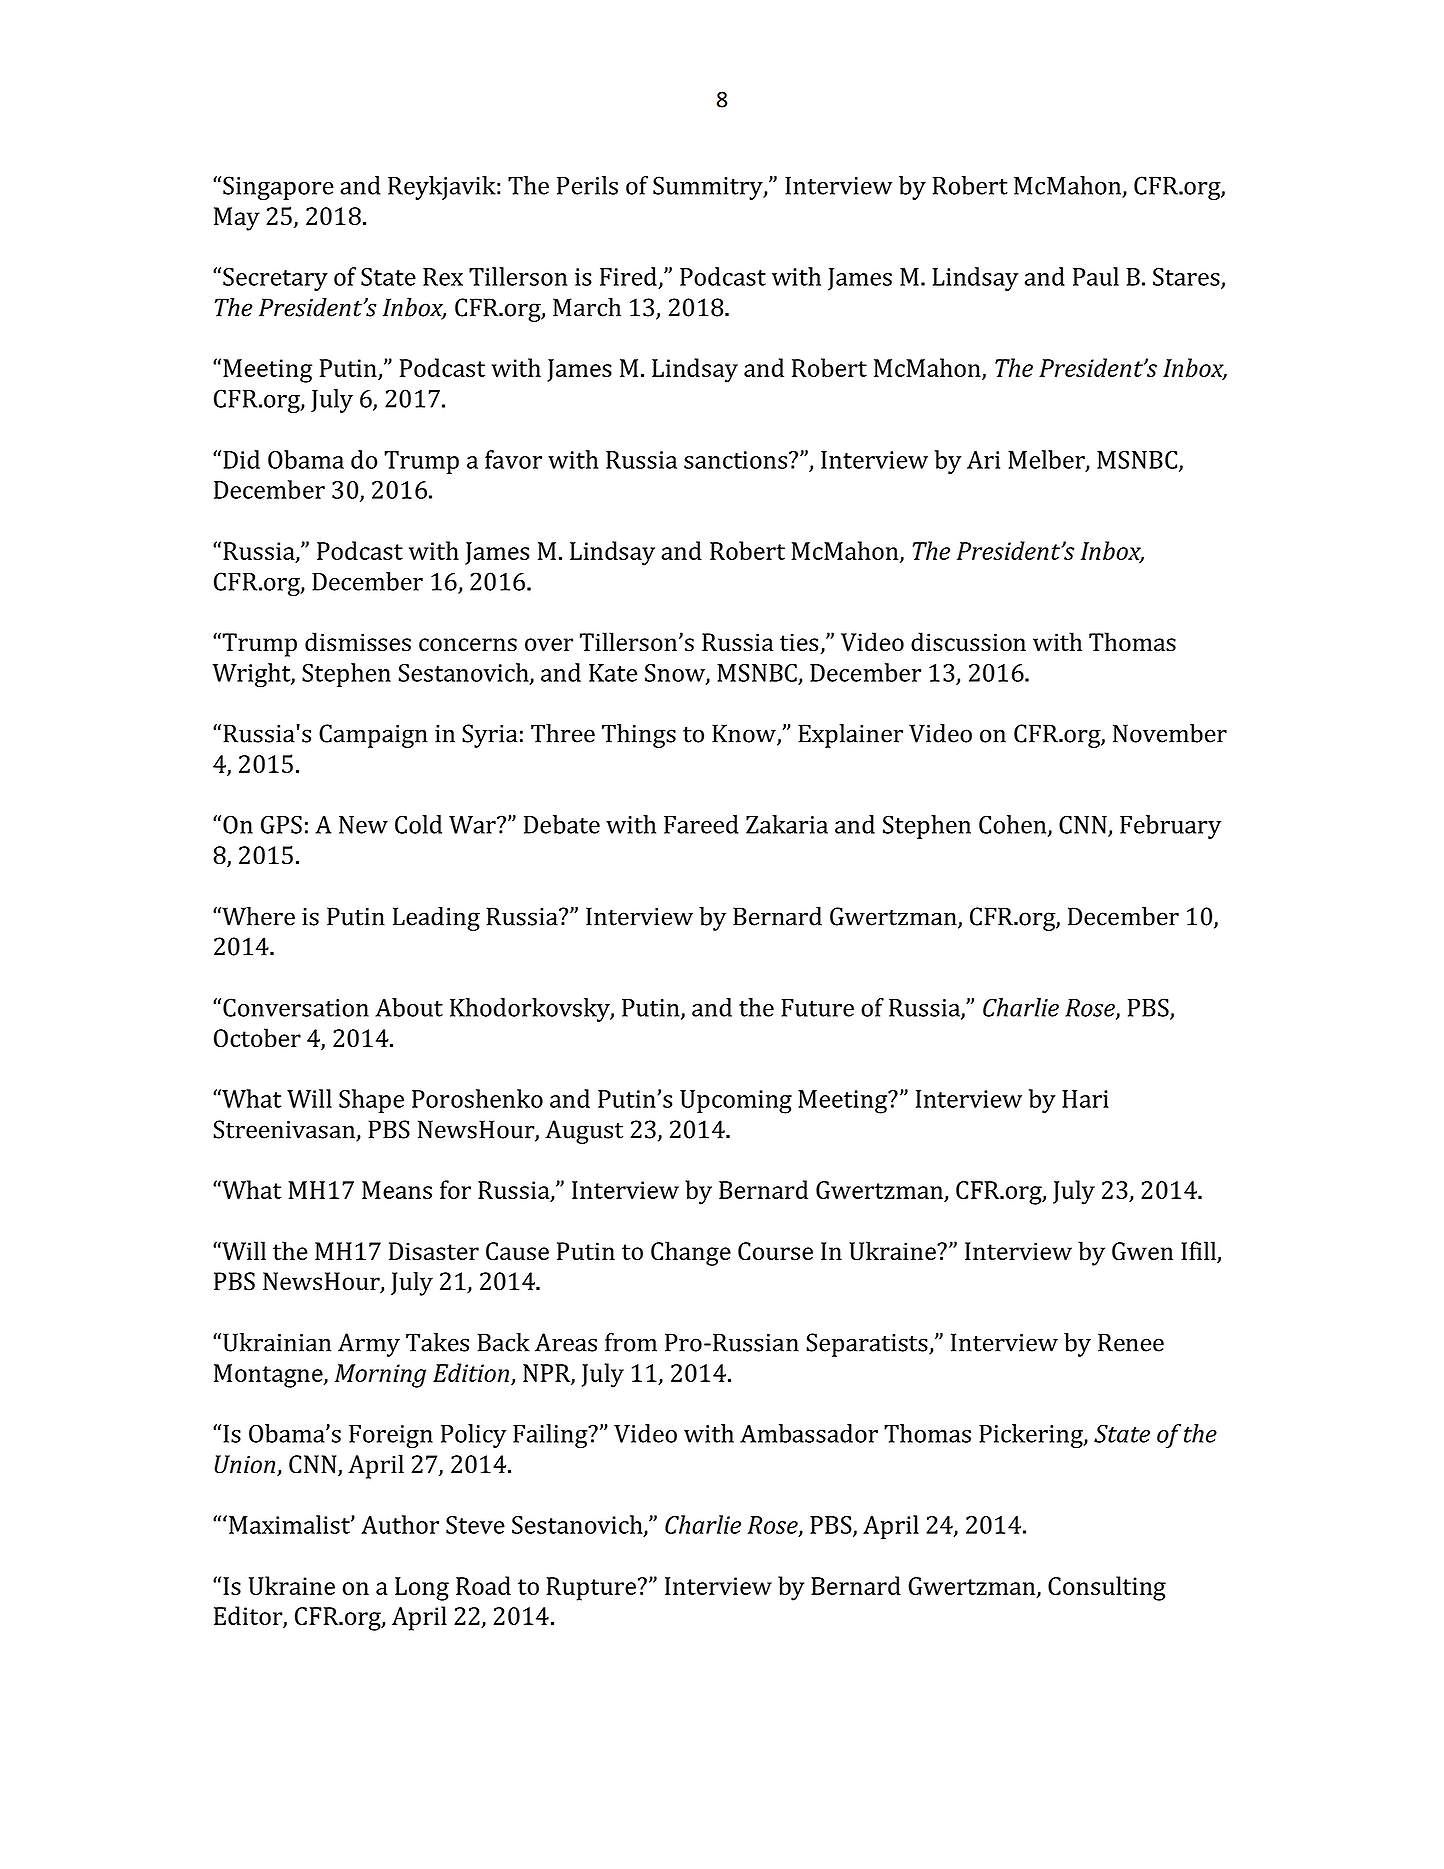 The height and width of the screenshot is (1869, 1444). What do you see at coordinates (1047, 460) in the screenshot?
I see `Melber` at bounding box center [1047, 460].
